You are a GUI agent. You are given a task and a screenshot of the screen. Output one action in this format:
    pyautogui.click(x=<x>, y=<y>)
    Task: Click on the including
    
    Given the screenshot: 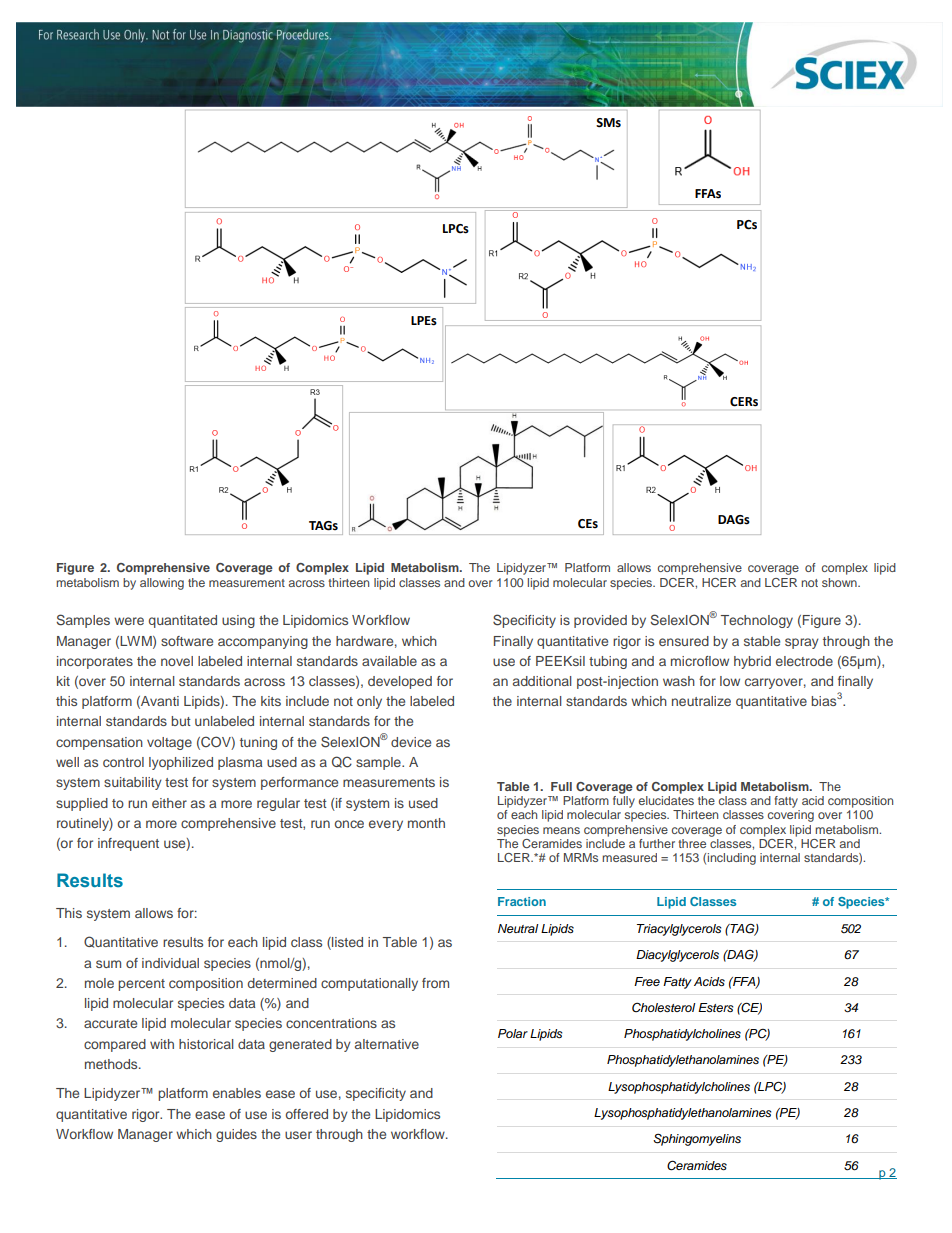 What is the action you would take?
    pyautogui.click(x=732, y=859)
